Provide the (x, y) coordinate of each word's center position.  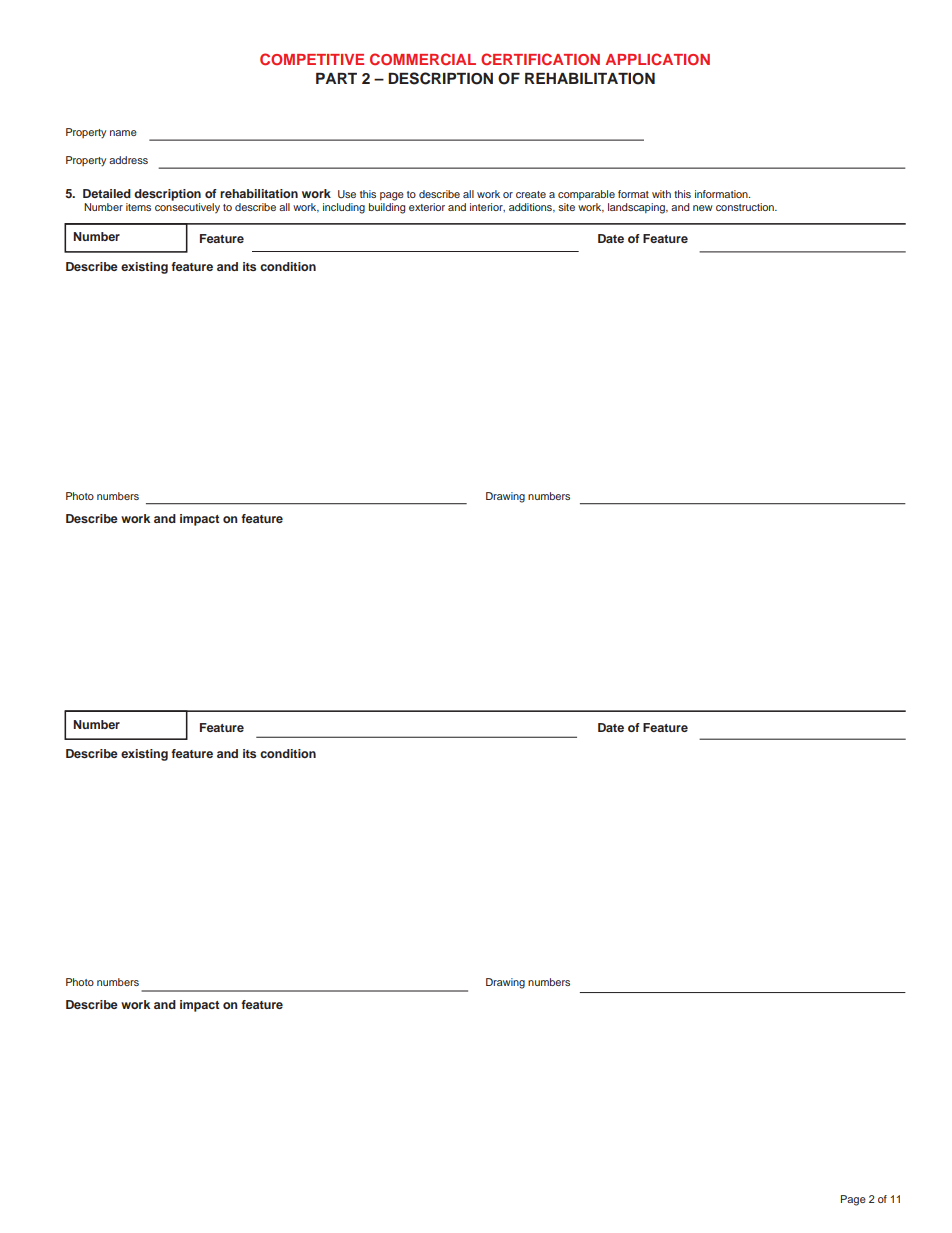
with (661, 194)
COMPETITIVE (312, 59)
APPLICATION (657, 59)
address (128, 160)
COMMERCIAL (423, 59)
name (123, 133)
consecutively (187, 208)
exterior (427, 207)
